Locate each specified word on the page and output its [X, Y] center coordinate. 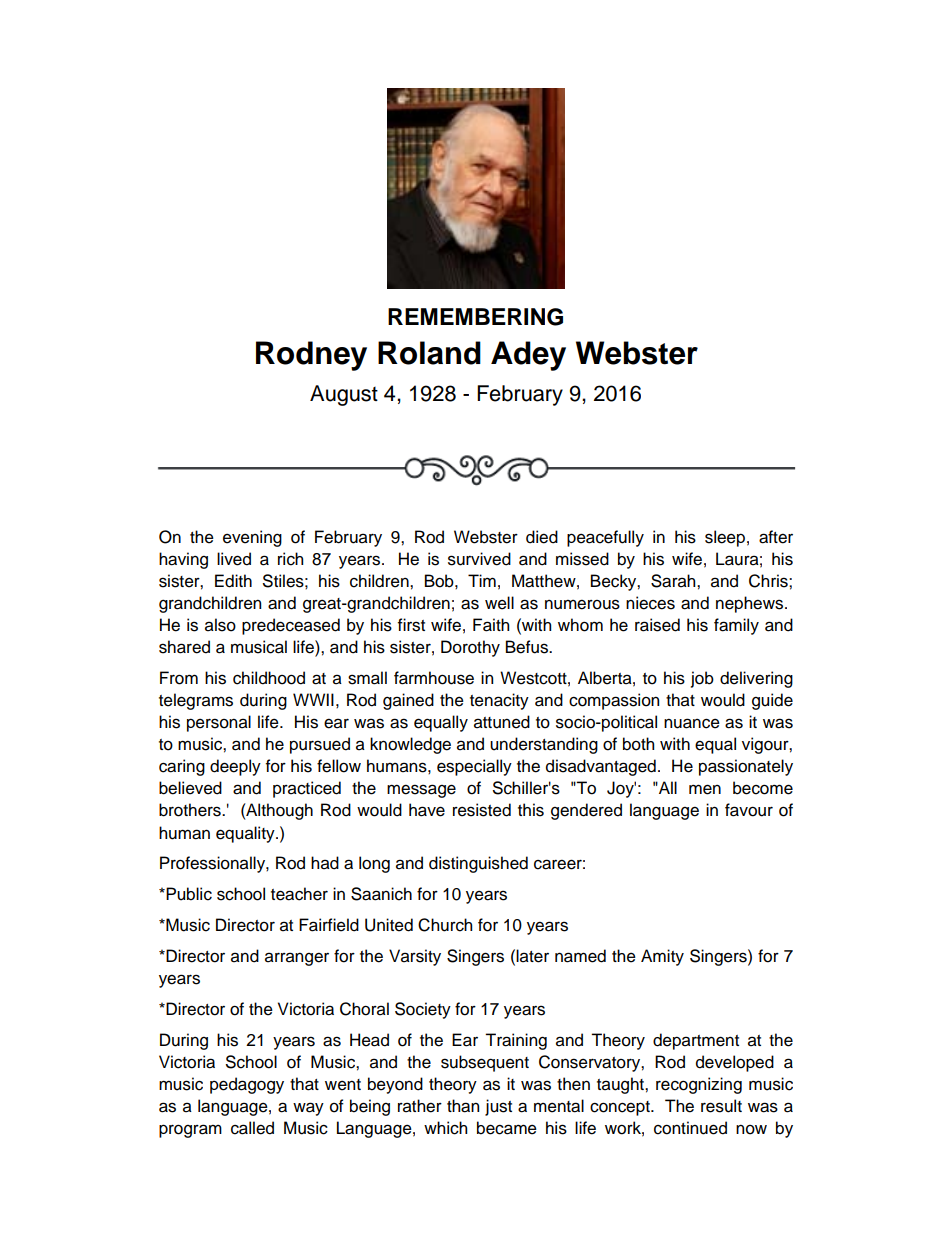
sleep [725, 538]
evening [252, 538]
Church [445, 925]
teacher [299, 894]
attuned [502, 722]
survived [479, 559]
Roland [429, 353]
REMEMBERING [475, 317]
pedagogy [247, 1085]
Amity [662, 957]
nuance [692, 723]
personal [219, 723]
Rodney [311, 356]
